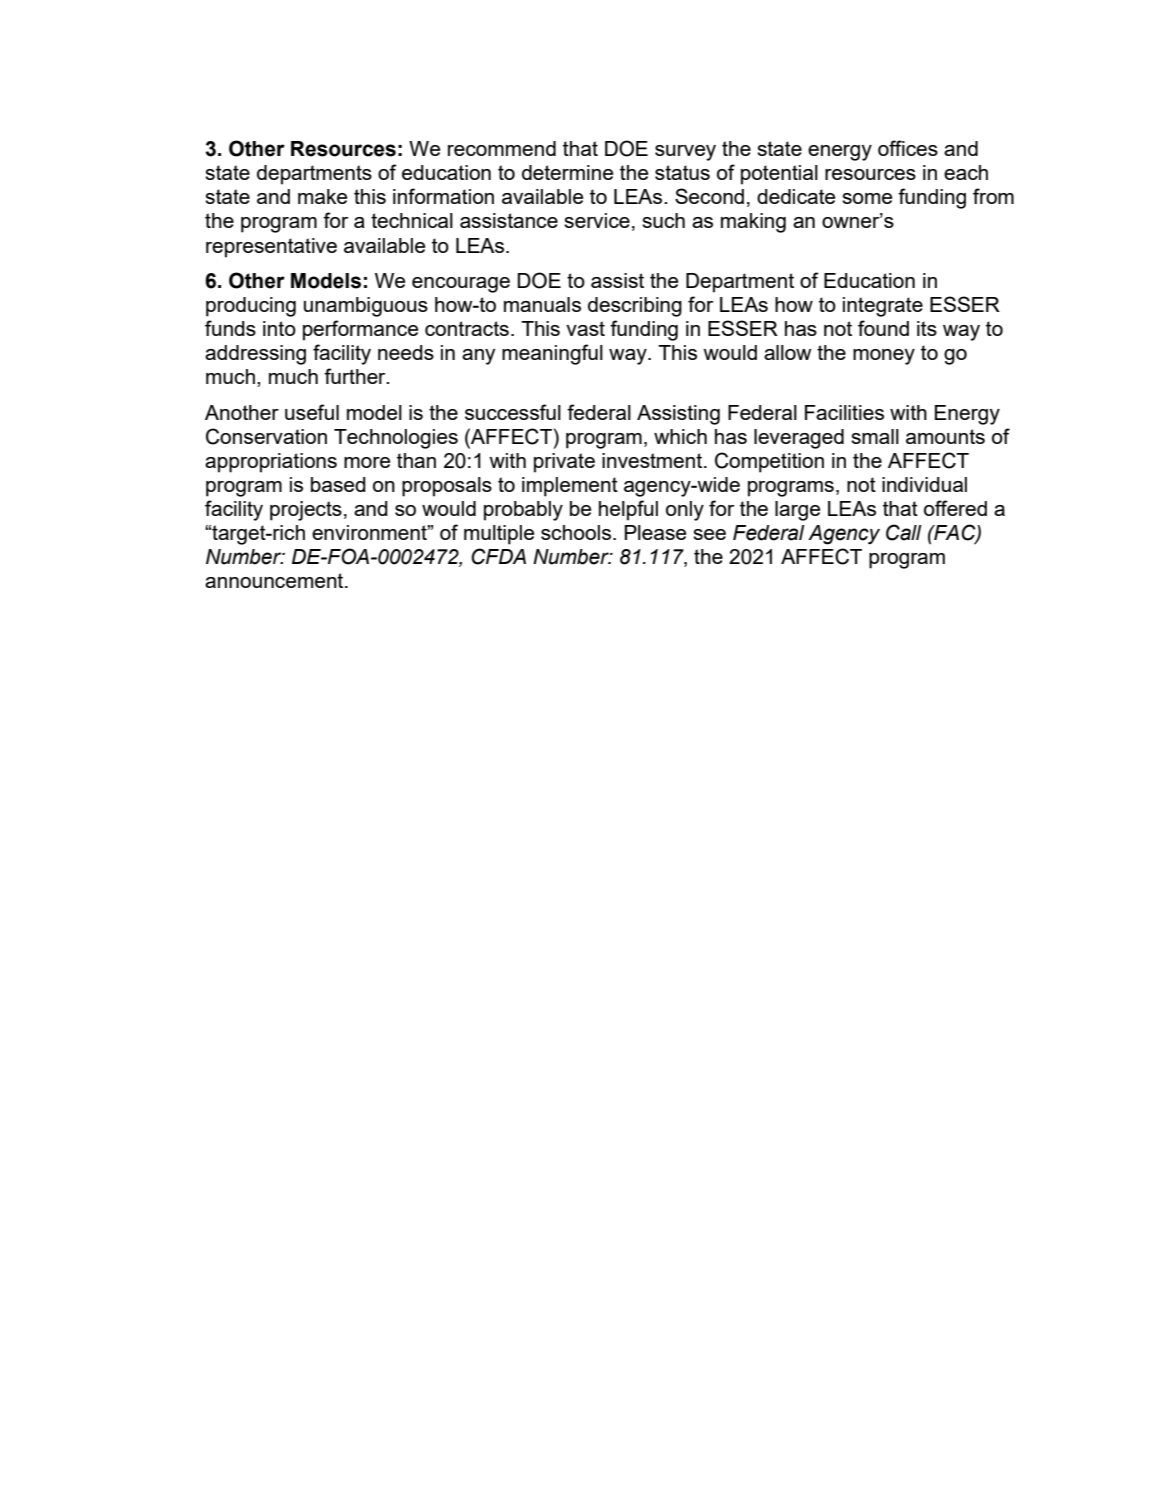 The image size is (1163, 1505). I want to click on offices, so click(908, 148).
